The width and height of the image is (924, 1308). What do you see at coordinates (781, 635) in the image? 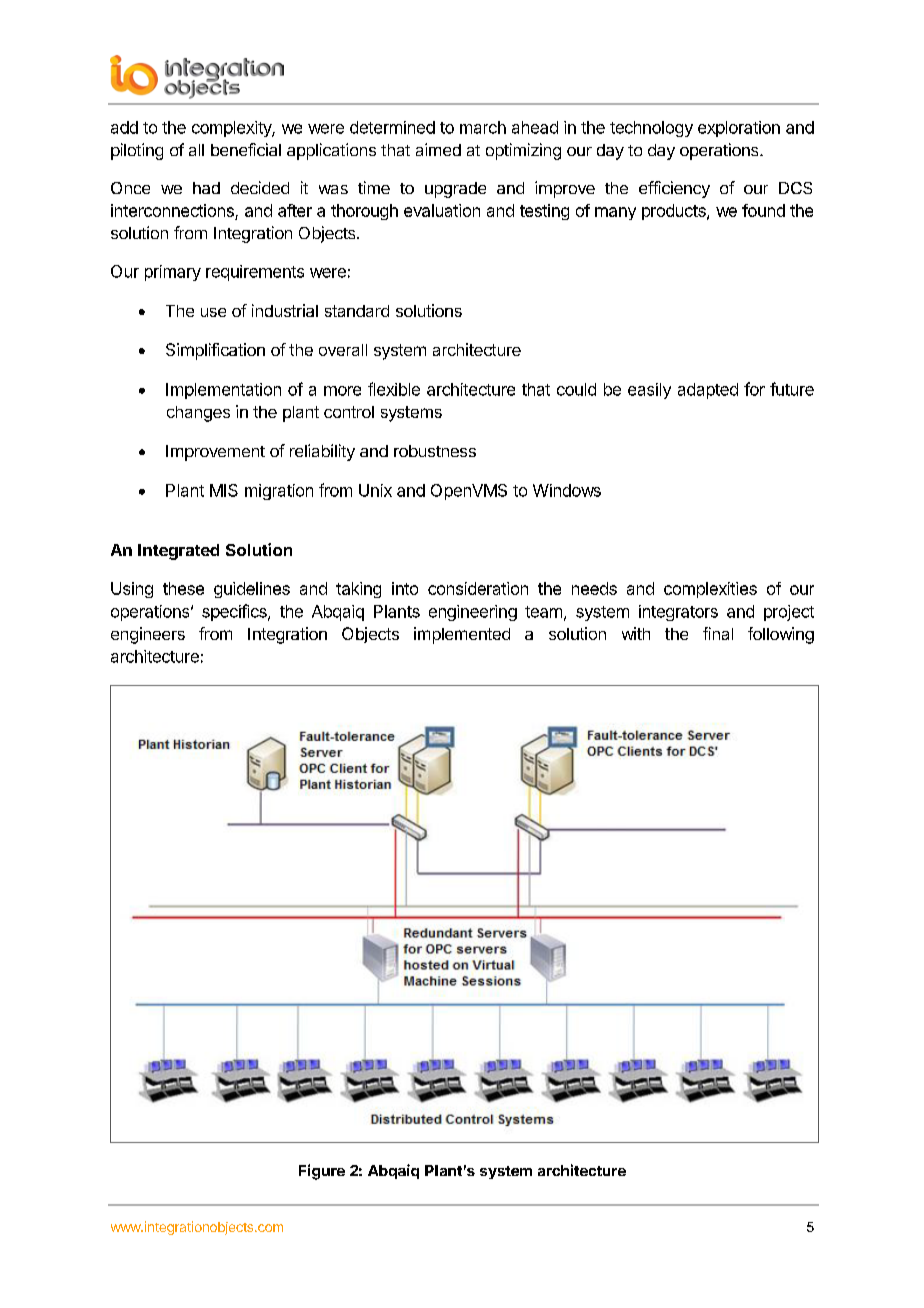
I see `following` at bounding box center [781, 635].
